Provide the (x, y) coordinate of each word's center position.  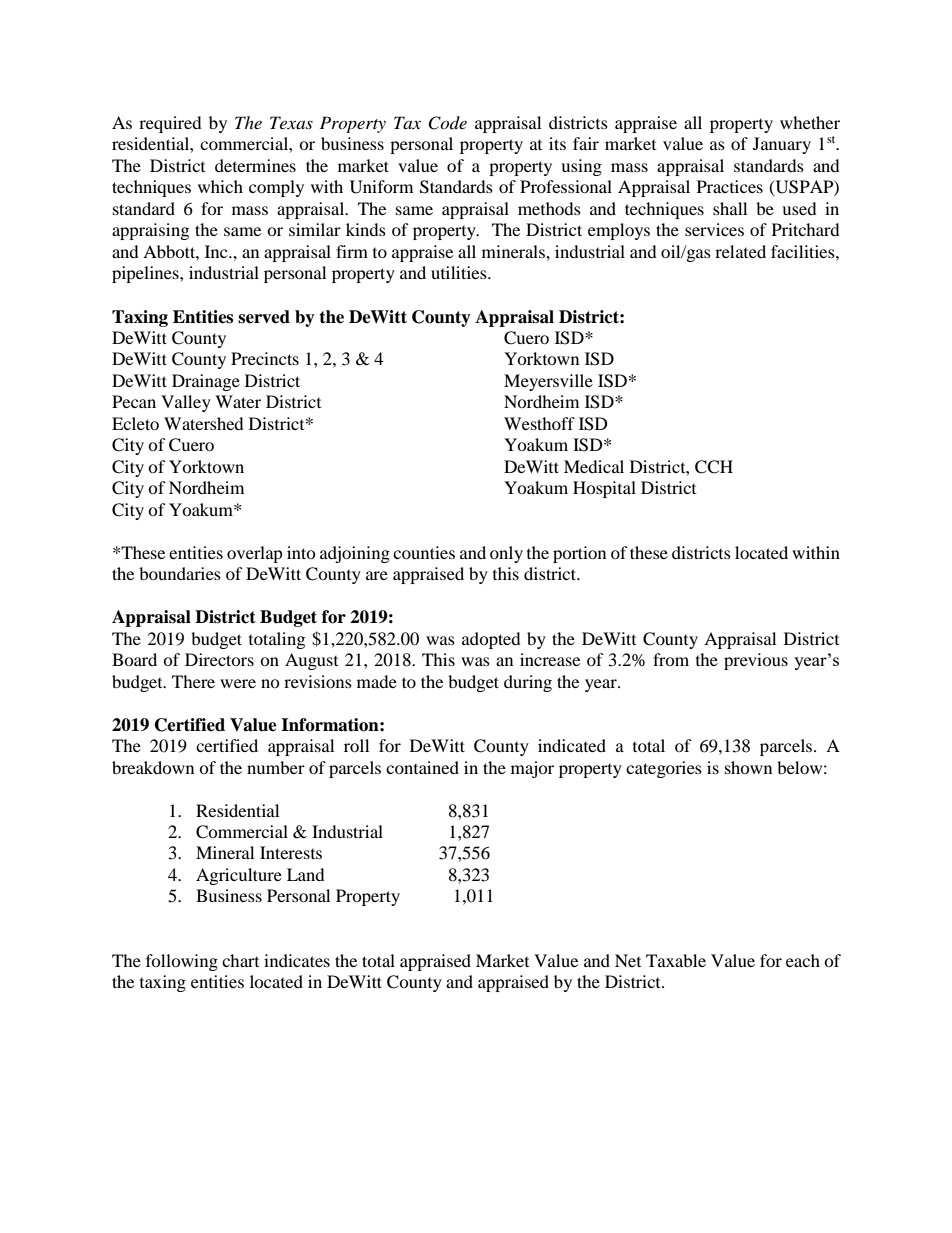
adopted (491, 640)
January (782, 145)
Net (628, 960)
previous (756, 661)
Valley (186, 403)
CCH (714, 467)
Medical (594, 466)
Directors (219, 659)
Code (447, 123)
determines (255, 165)
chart (240, 960)
